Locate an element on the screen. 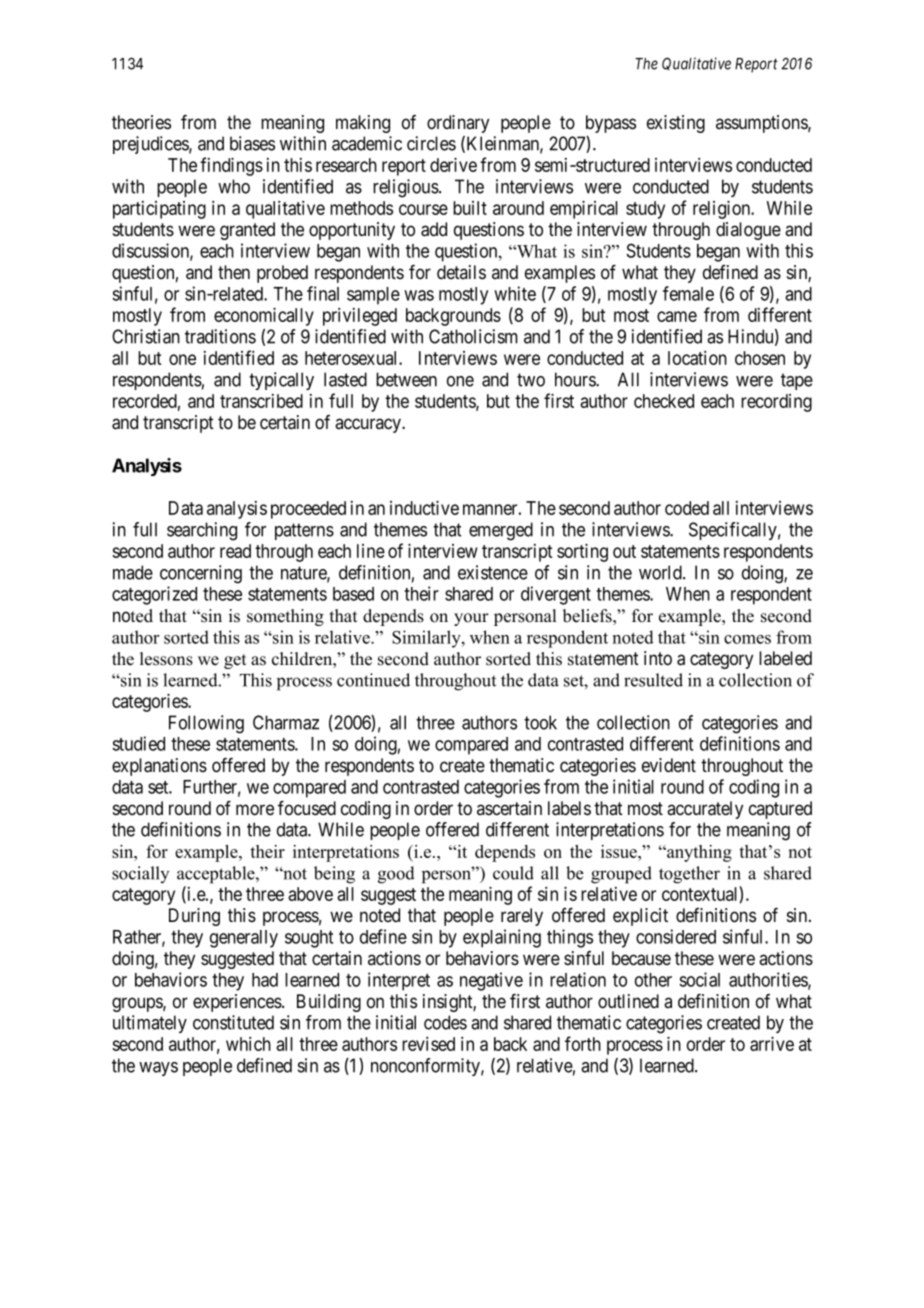 The image size is (924, 1308). your is located at coordinates (471, 619).
